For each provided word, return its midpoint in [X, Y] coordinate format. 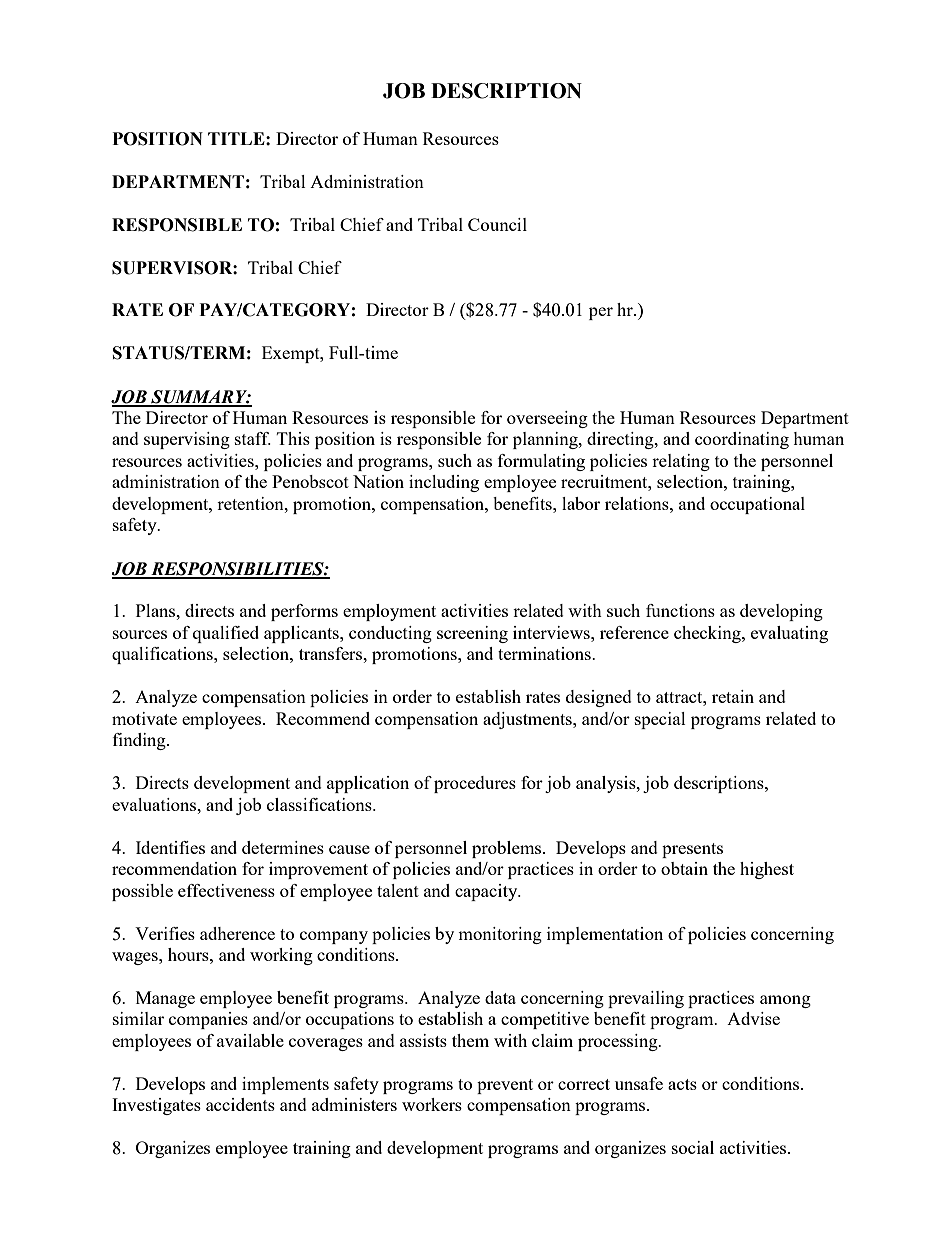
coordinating [742, 440]
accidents [240, 1104]
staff [253, 438]
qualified [226, 634]
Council [497, 224]
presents [692, 850]
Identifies [170, 847]
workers [432, 1104]
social [693, 1147]
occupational [757, 505]
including [444, 483]
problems [508, 849]
